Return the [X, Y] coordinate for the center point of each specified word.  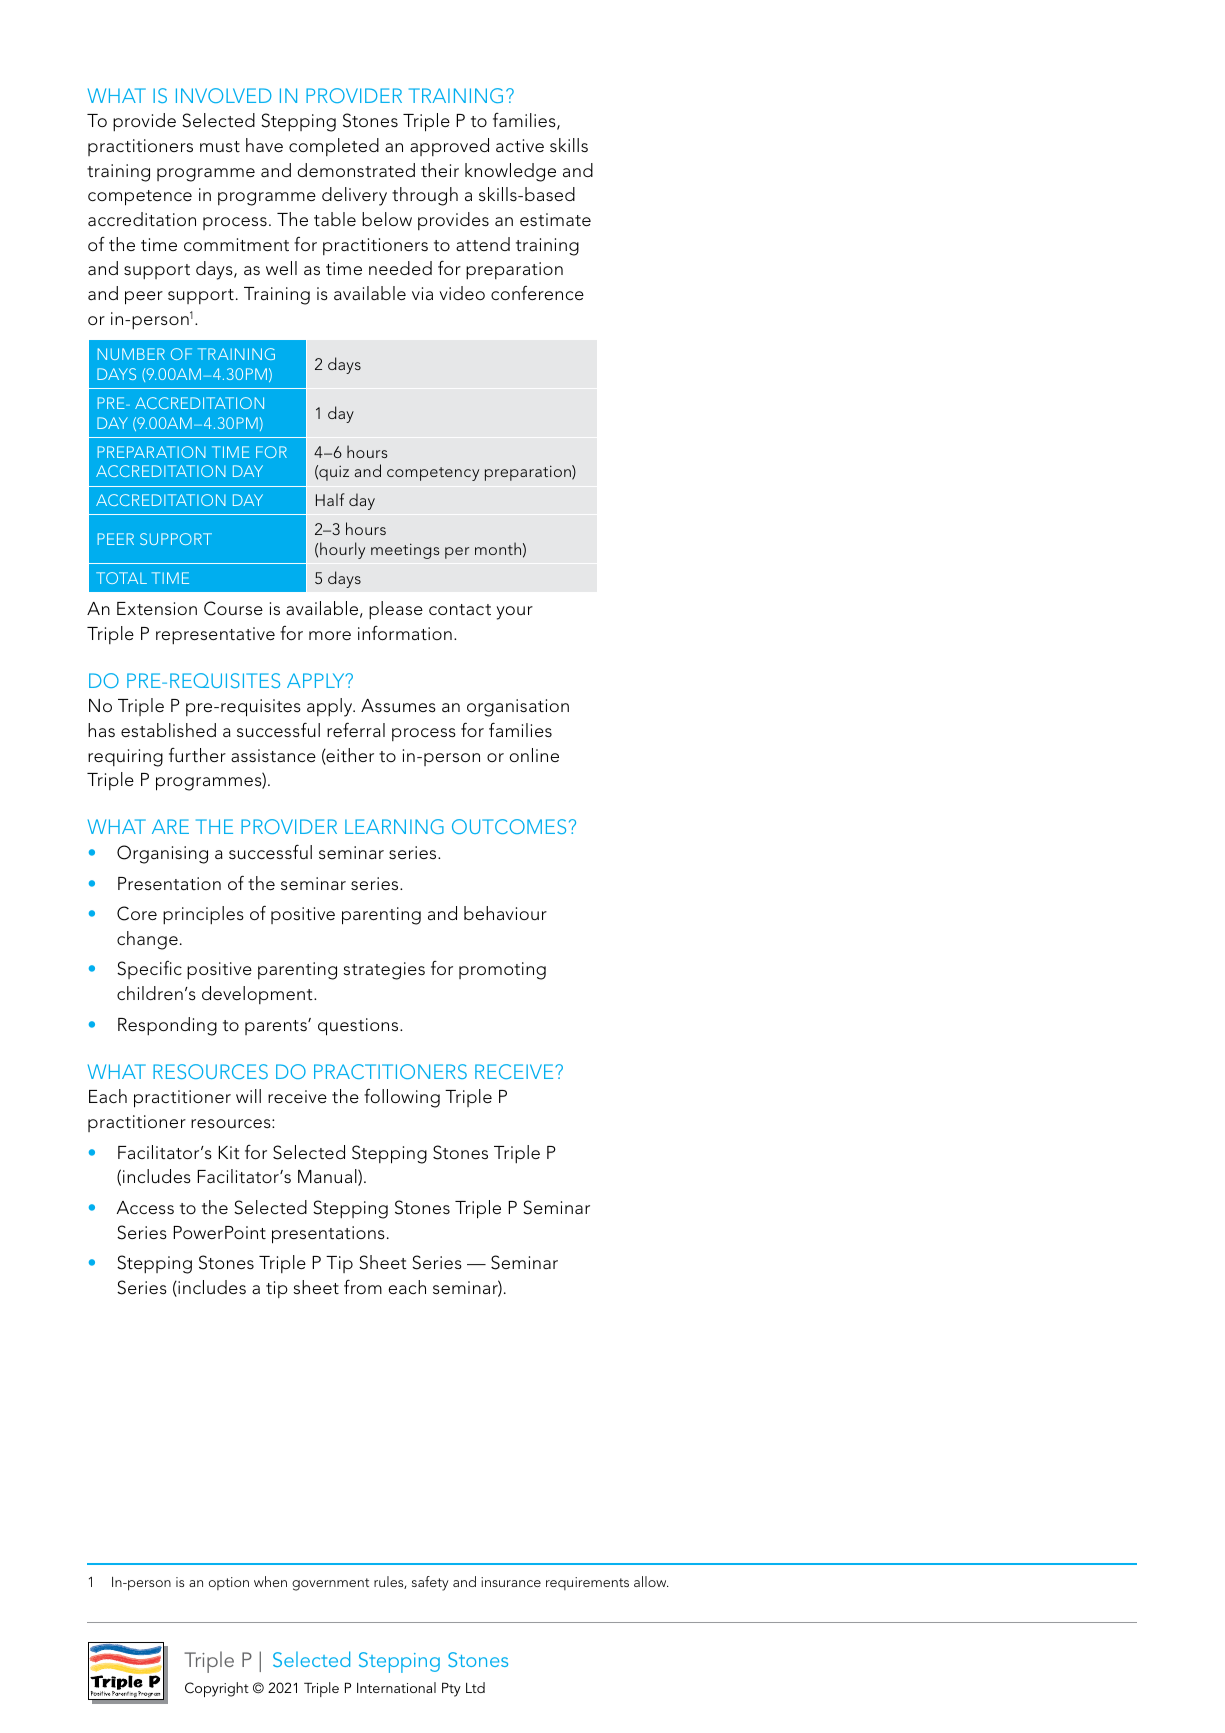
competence [140, 198]
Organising [162, 854]
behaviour [505, 913]
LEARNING [394, 826]
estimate [555, 219]
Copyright [217, 1689]
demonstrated [356, 170]
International [396, 1687]
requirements [587, 1583]
